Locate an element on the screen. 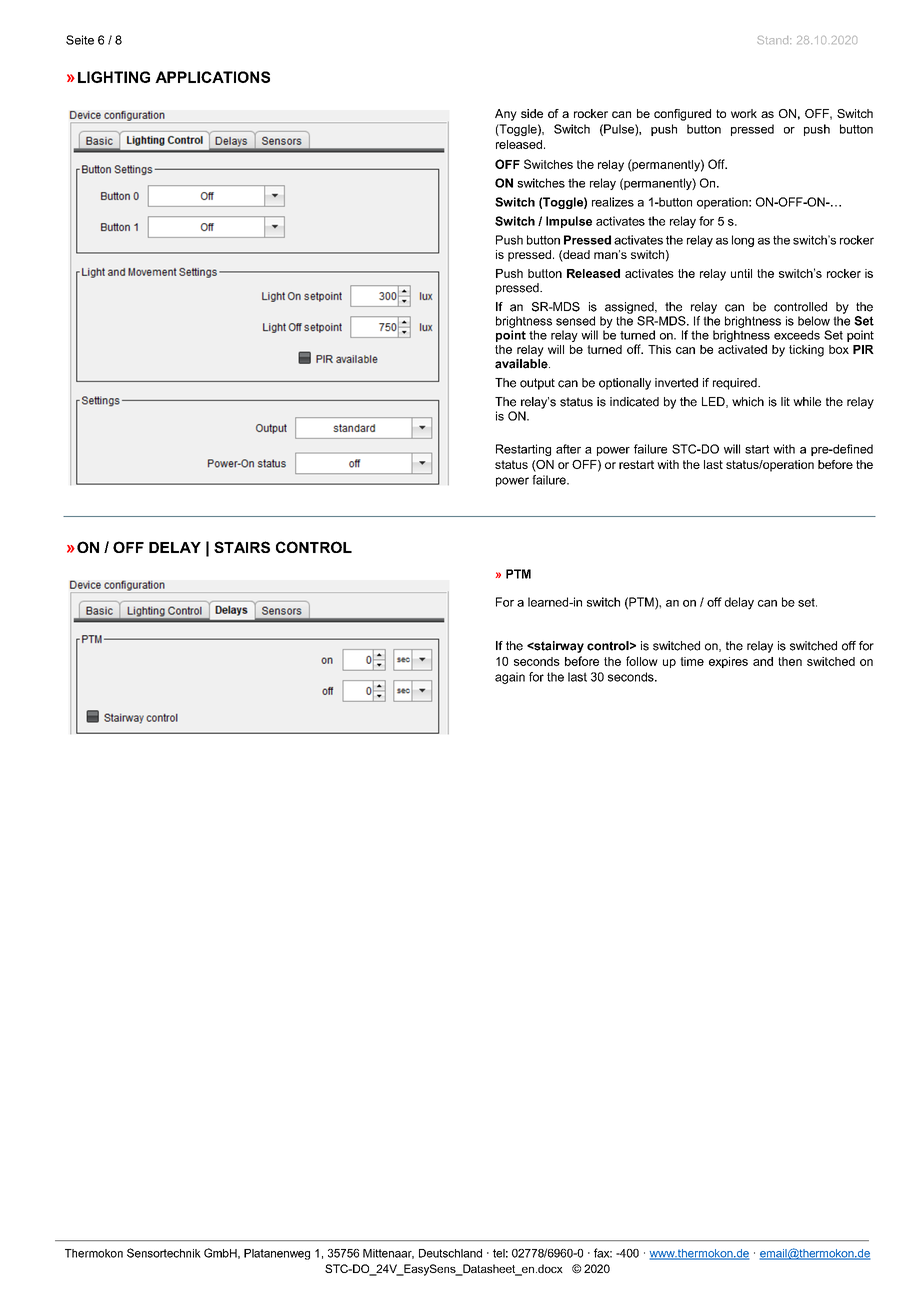 This screenshot has height=1308, width=924. Any is located at coordinates (506, 115).
